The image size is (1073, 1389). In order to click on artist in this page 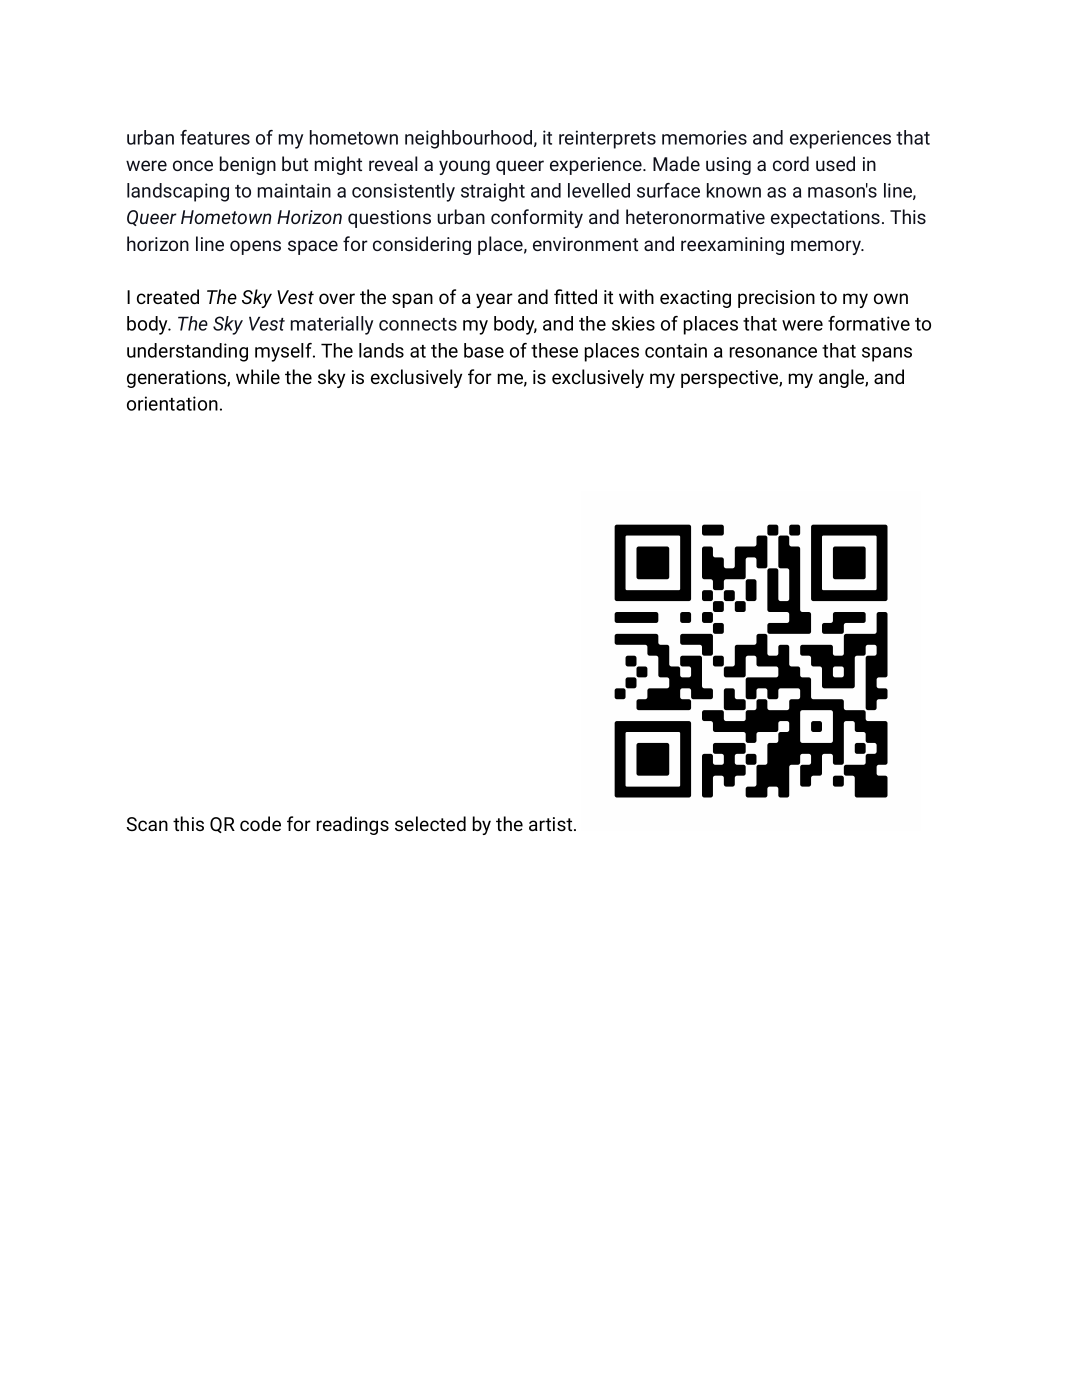, I will do `click(552, 824)`.
